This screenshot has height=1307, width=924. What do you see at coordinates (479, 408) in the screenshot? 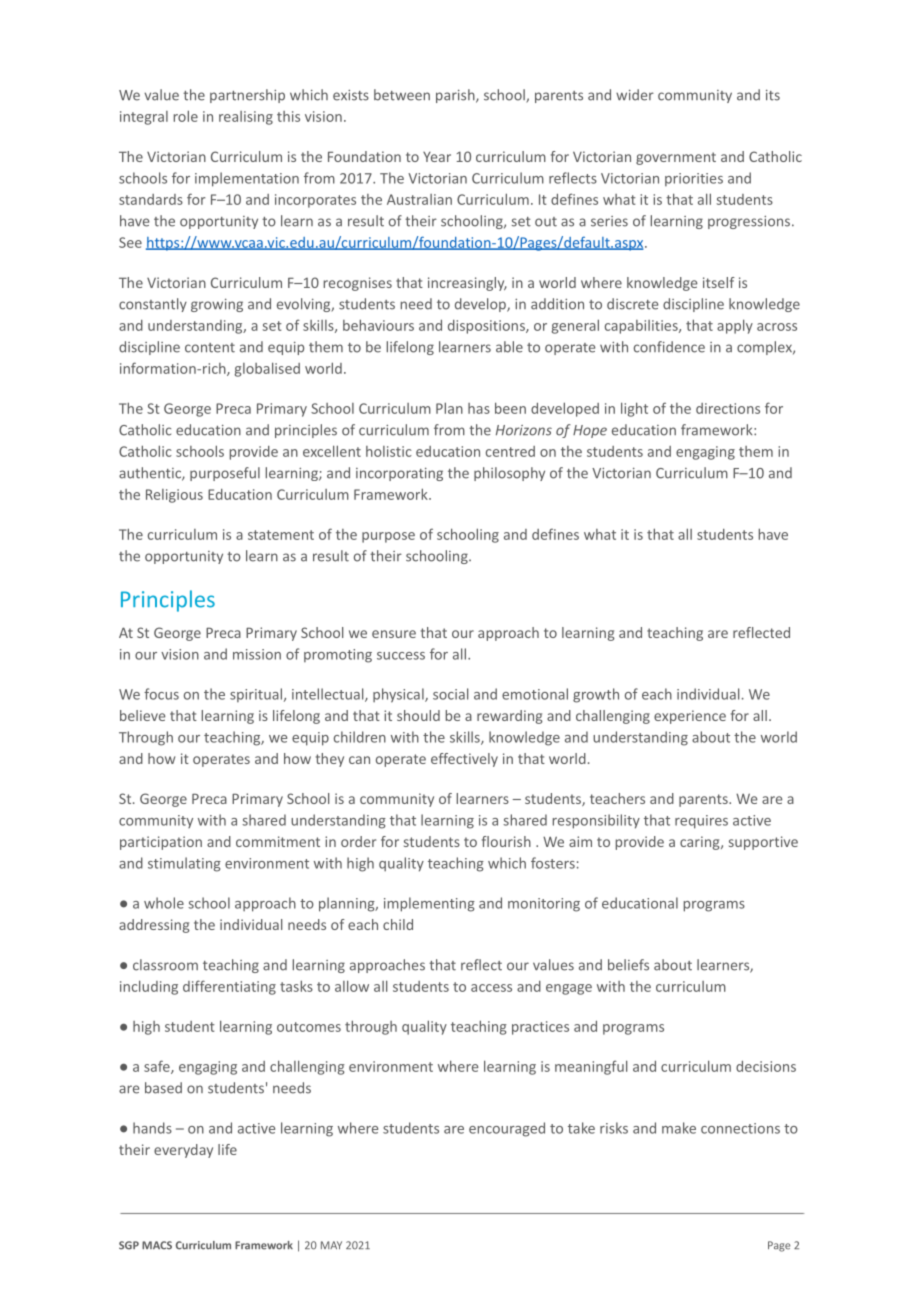
I see `has` at bounding box center [479, 408].
